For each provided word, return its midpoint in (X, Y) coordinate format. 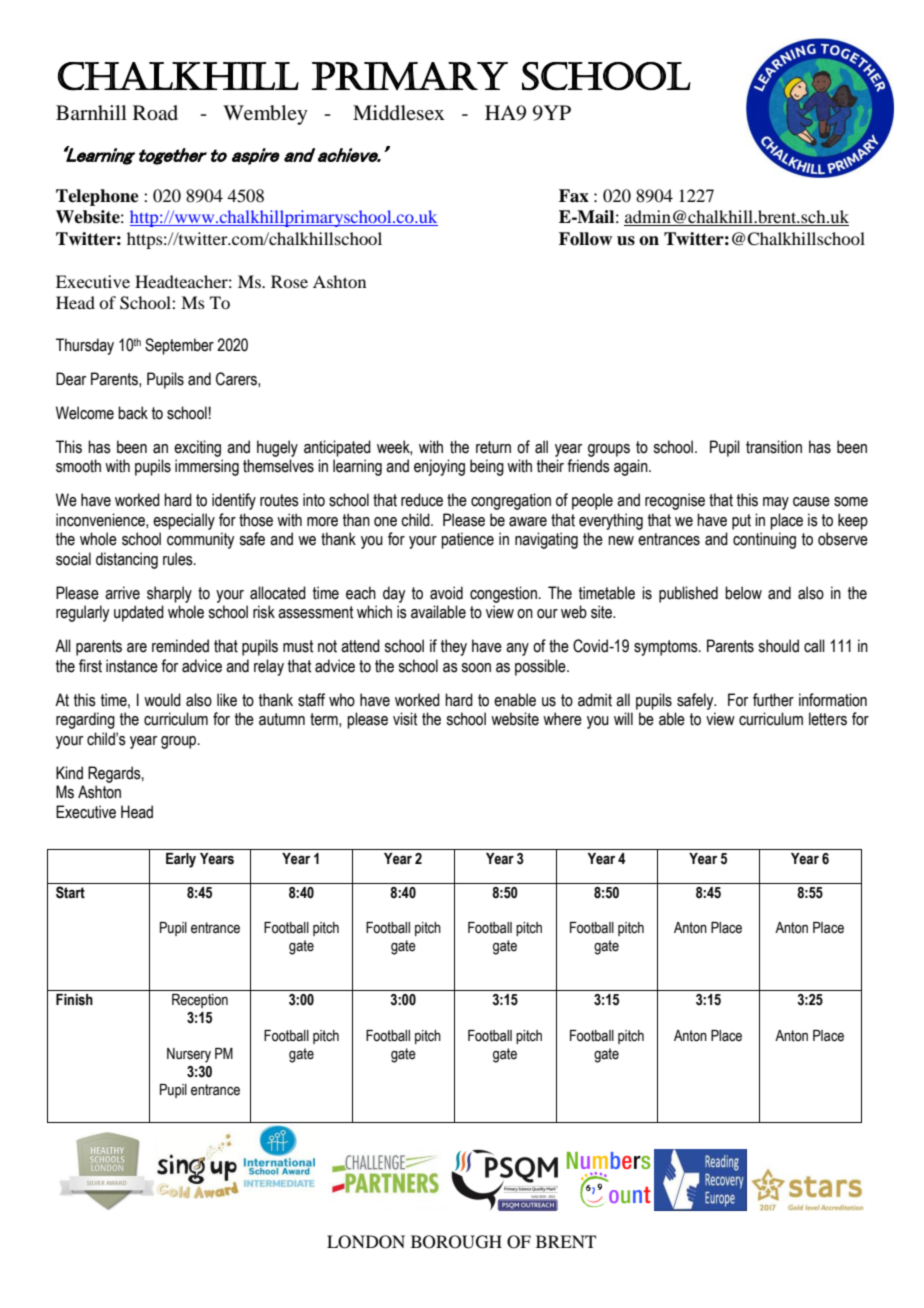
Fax (574, 196)
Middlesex (399, 113)
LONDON (366, 1242)
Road (155, 113)
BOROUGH (456, 1242)
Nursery (189, 1055)
